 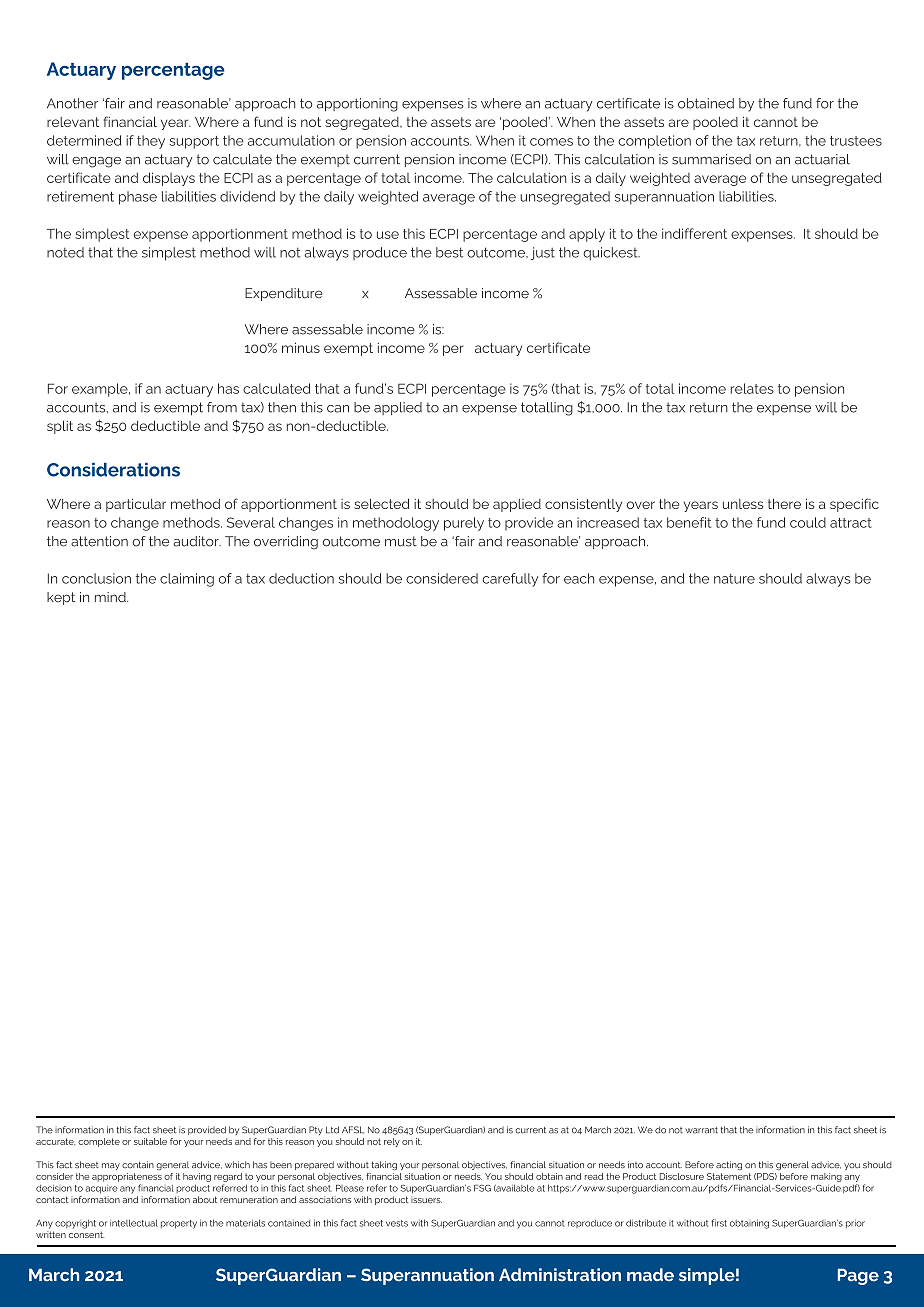 I want to click on Ltd, so click(x=332, y=1130).
